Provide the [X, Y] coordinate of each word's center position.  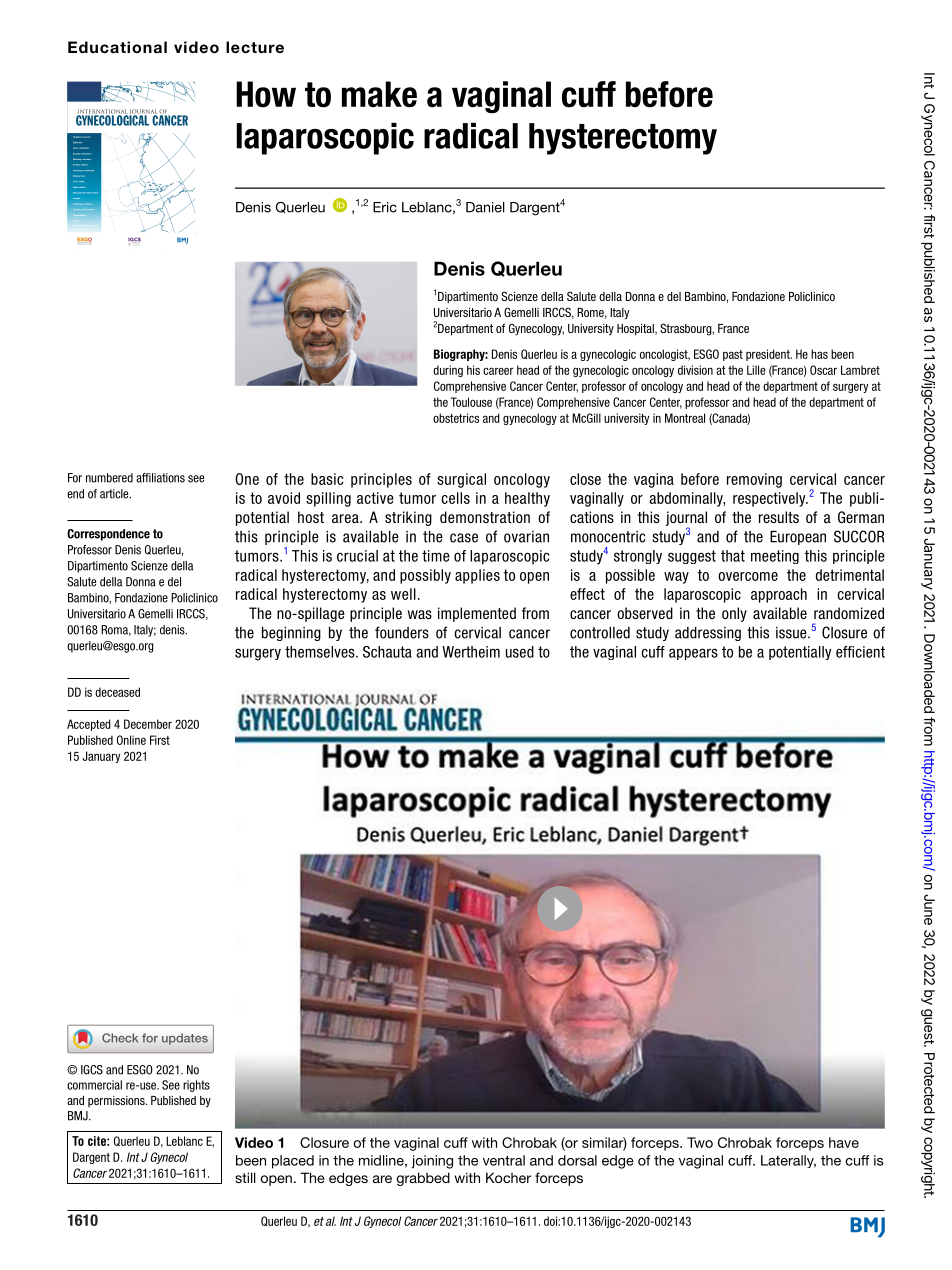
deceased [117, 692]
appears [693, 654]
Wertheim [471, 652]
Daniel [485, 207]
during [448, 371]
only [734, 614]
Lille [756, 370]
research [86, 137]
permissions [117, 1101]
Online [131, 740]
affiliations [160, 478]
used [520, 652]
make [379, 94]
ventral [504, 1160]
